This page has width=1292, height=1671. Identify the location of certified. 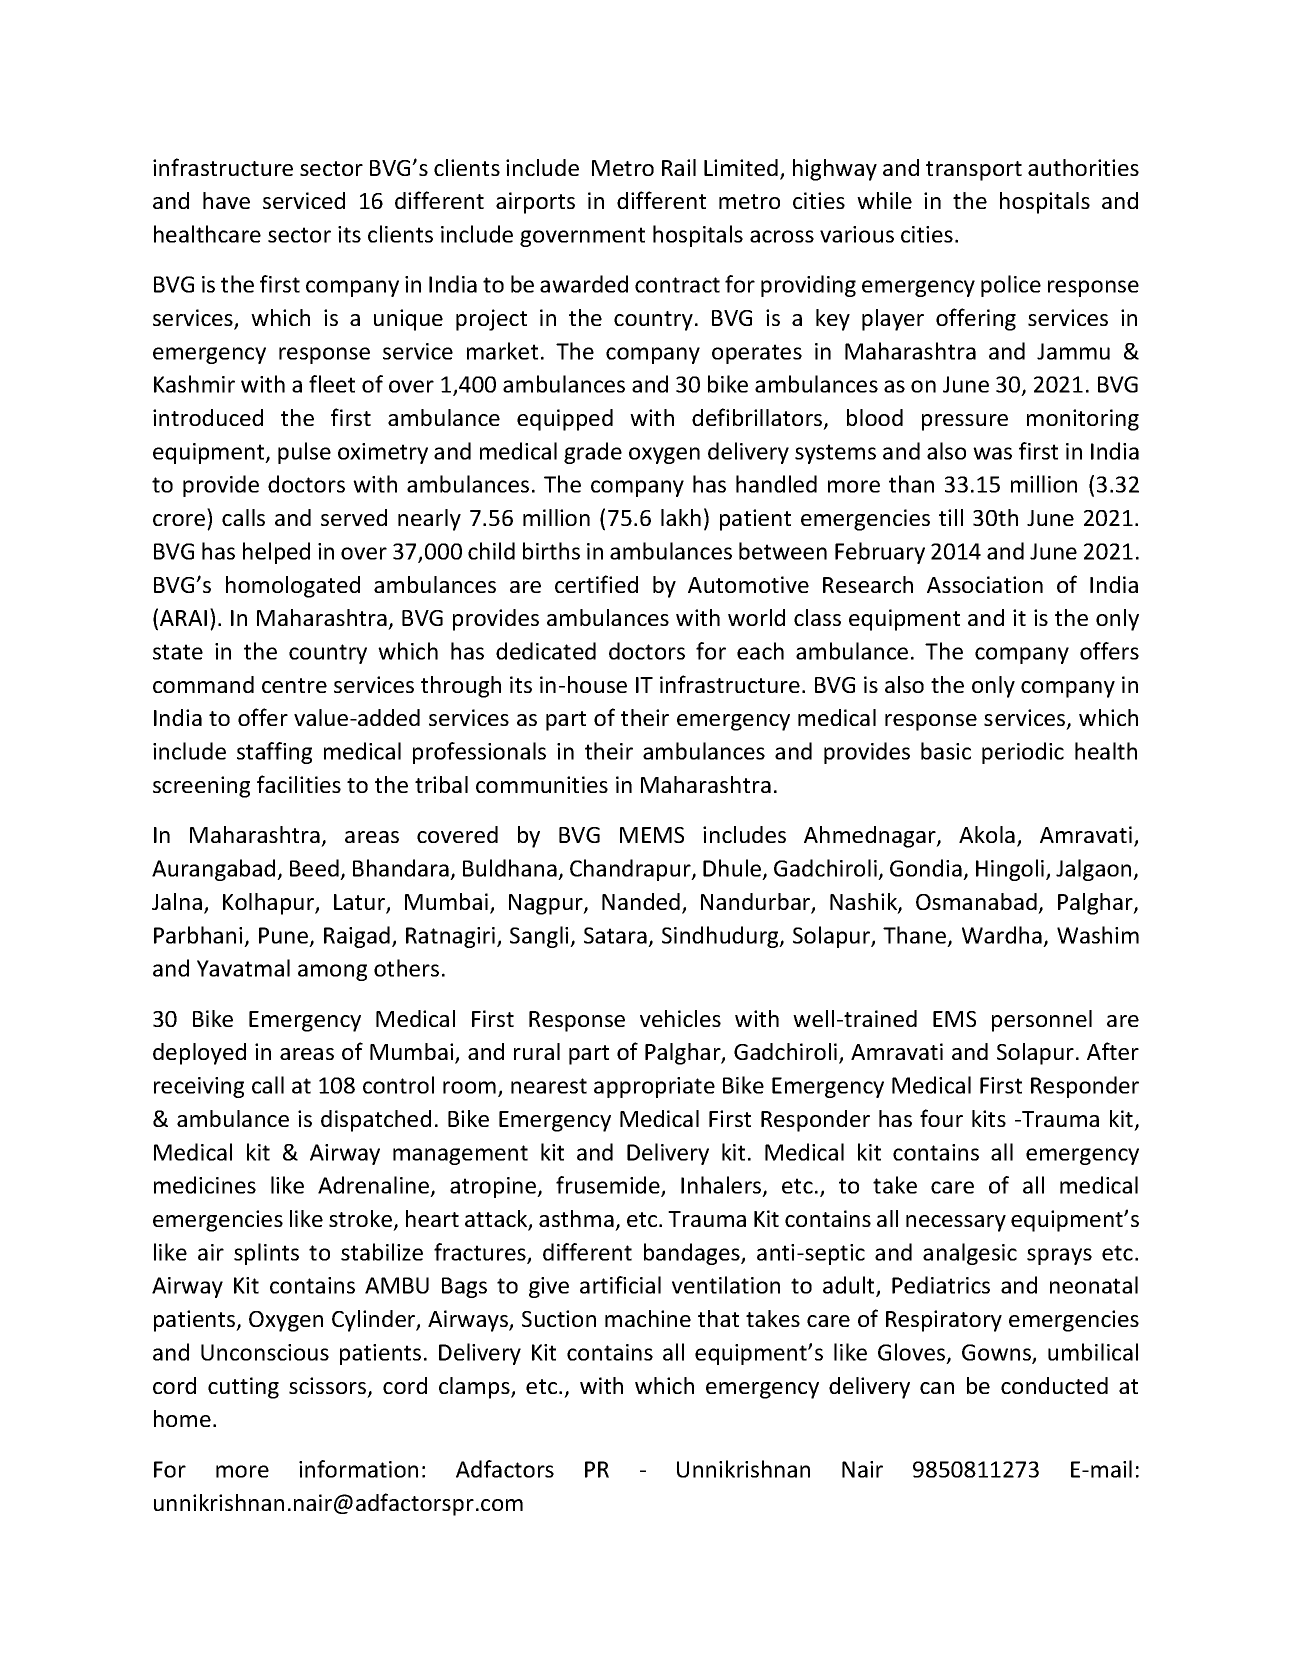
(596, 584).
